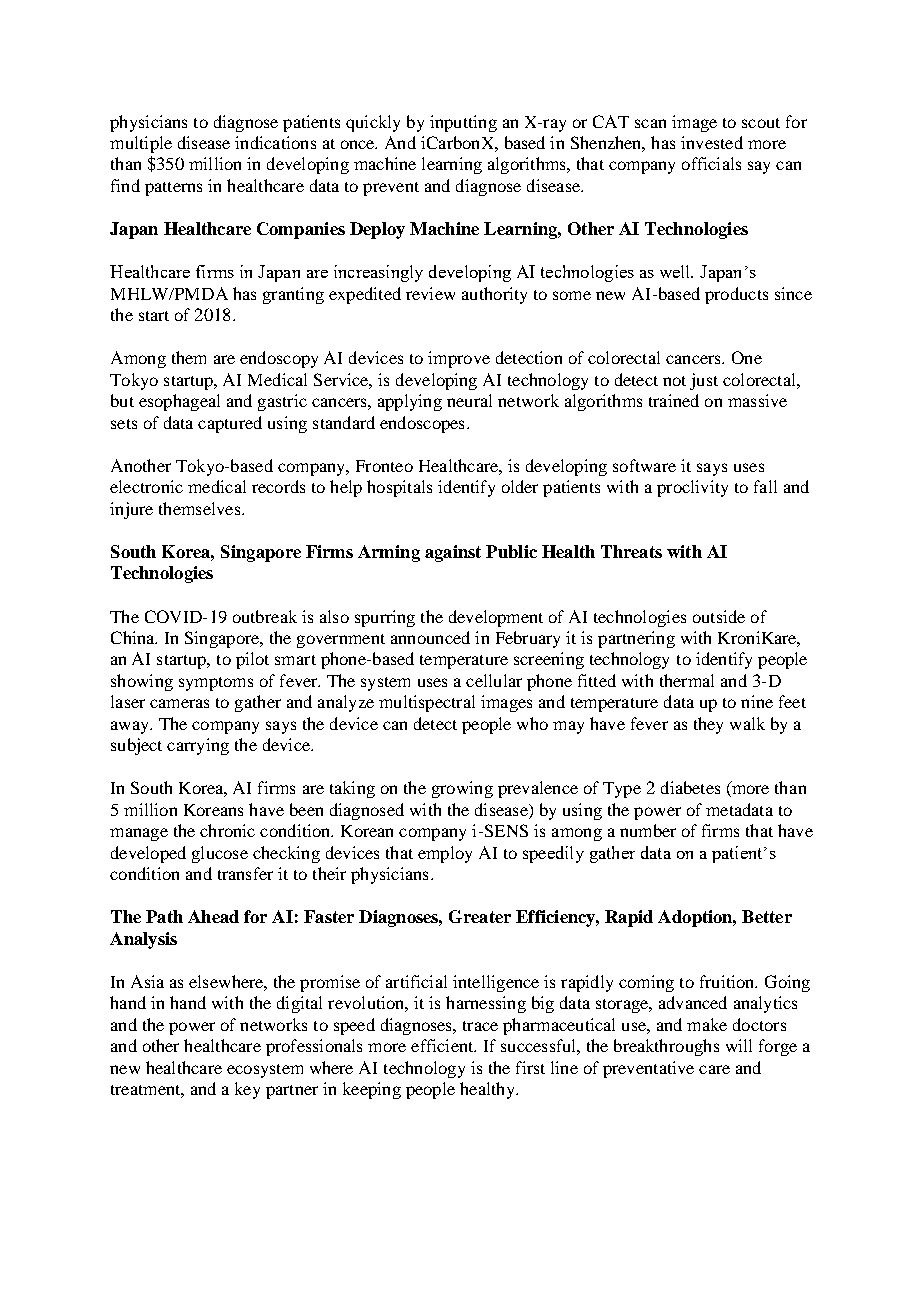 The height and width of the screenshot is (1308, 924). Describe the element at coordinates (739, 1045) in the screenshot. I see `will` at that location.
